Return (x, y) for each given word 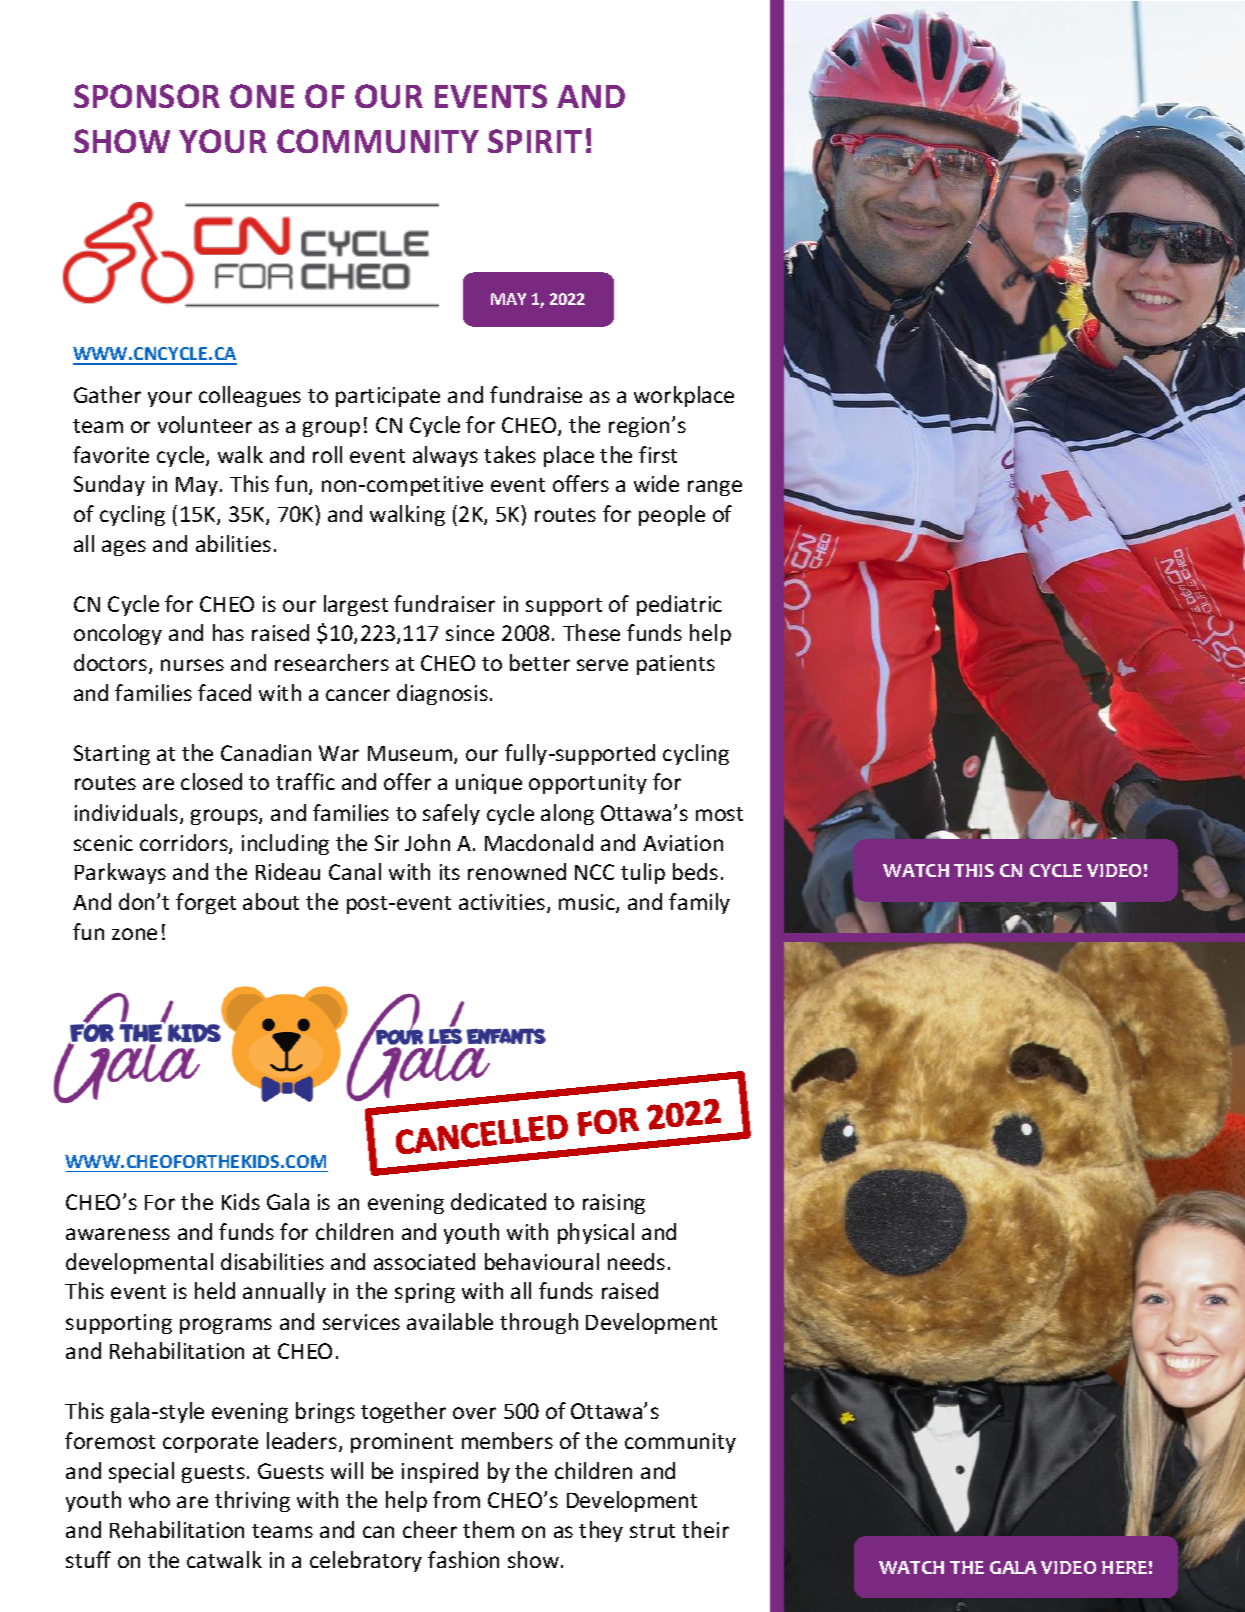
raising (614, 1204)
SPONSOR (147, 96)
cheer (430, 1529)
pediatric (679, 605)
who (149, 1499)
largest (356, 605)
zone (134, 934)
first (658, 454)
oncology (118, 634)
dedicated (498, 1201)
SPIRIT (535, 141)
